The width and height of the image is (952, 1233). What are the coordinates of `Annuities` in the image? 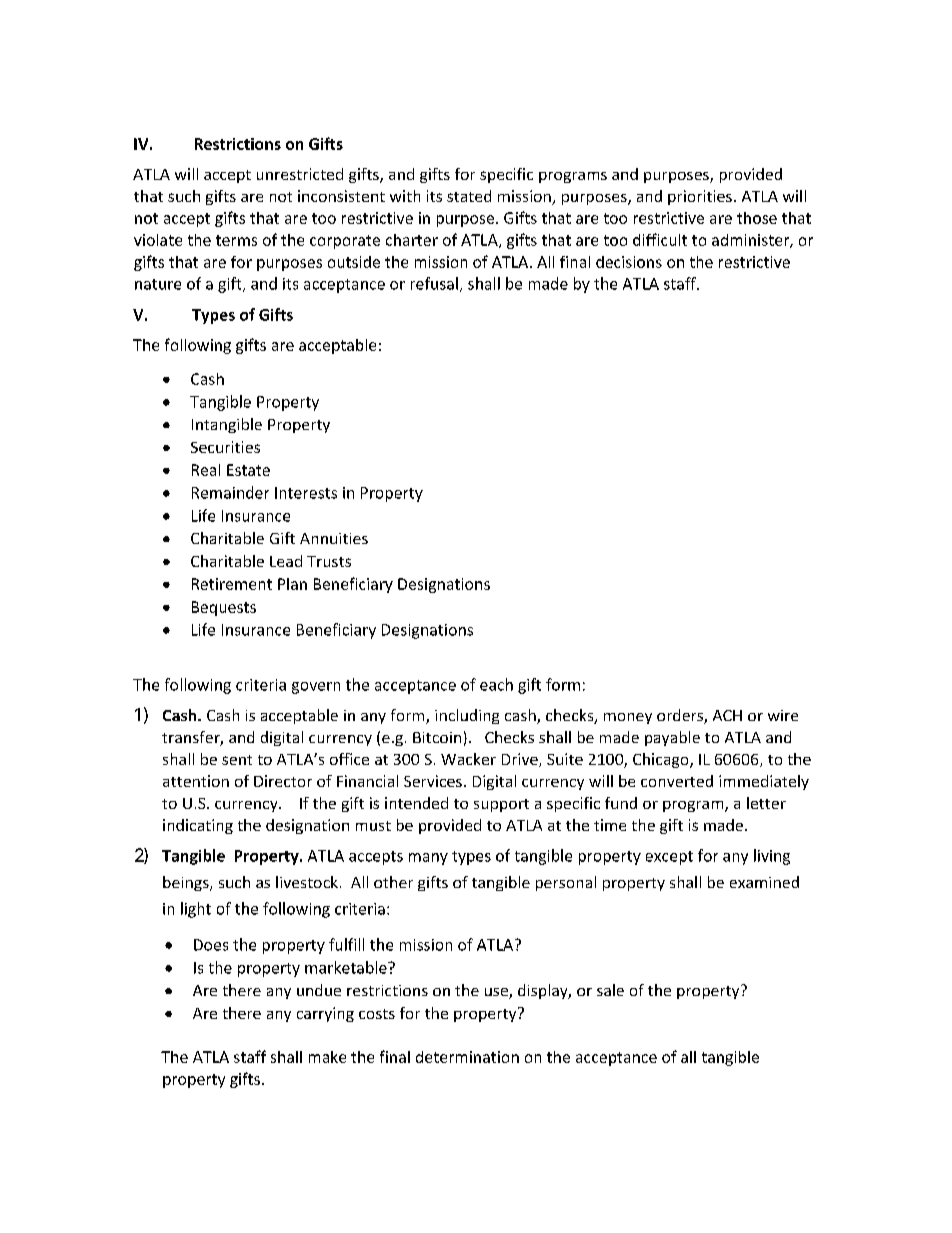 It's located at (334, 538).
